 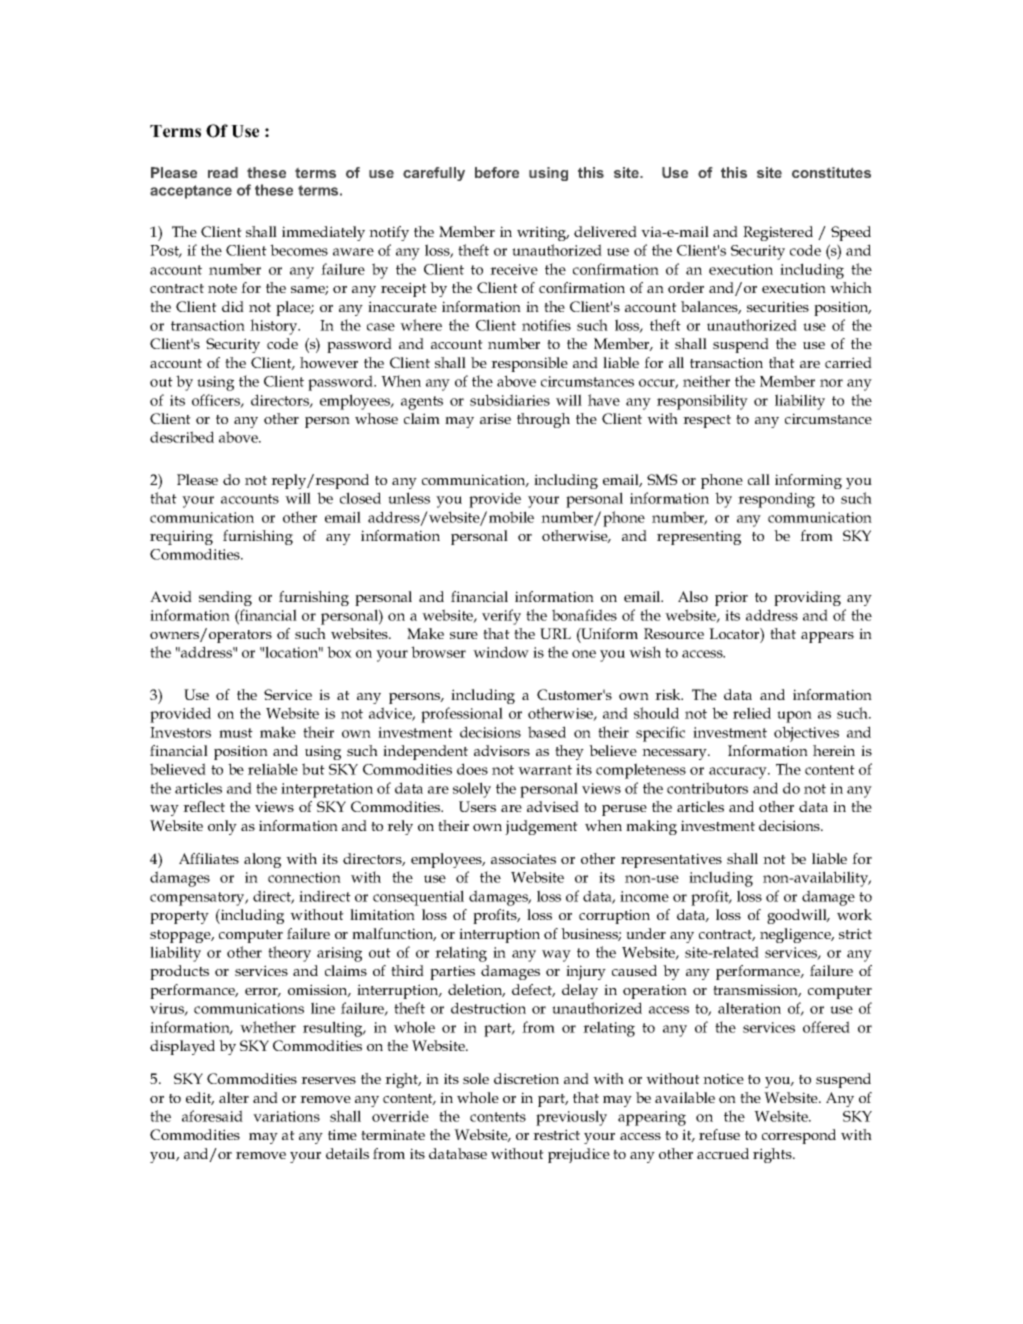 I want to click on appears, so click(x=827, y=637).
